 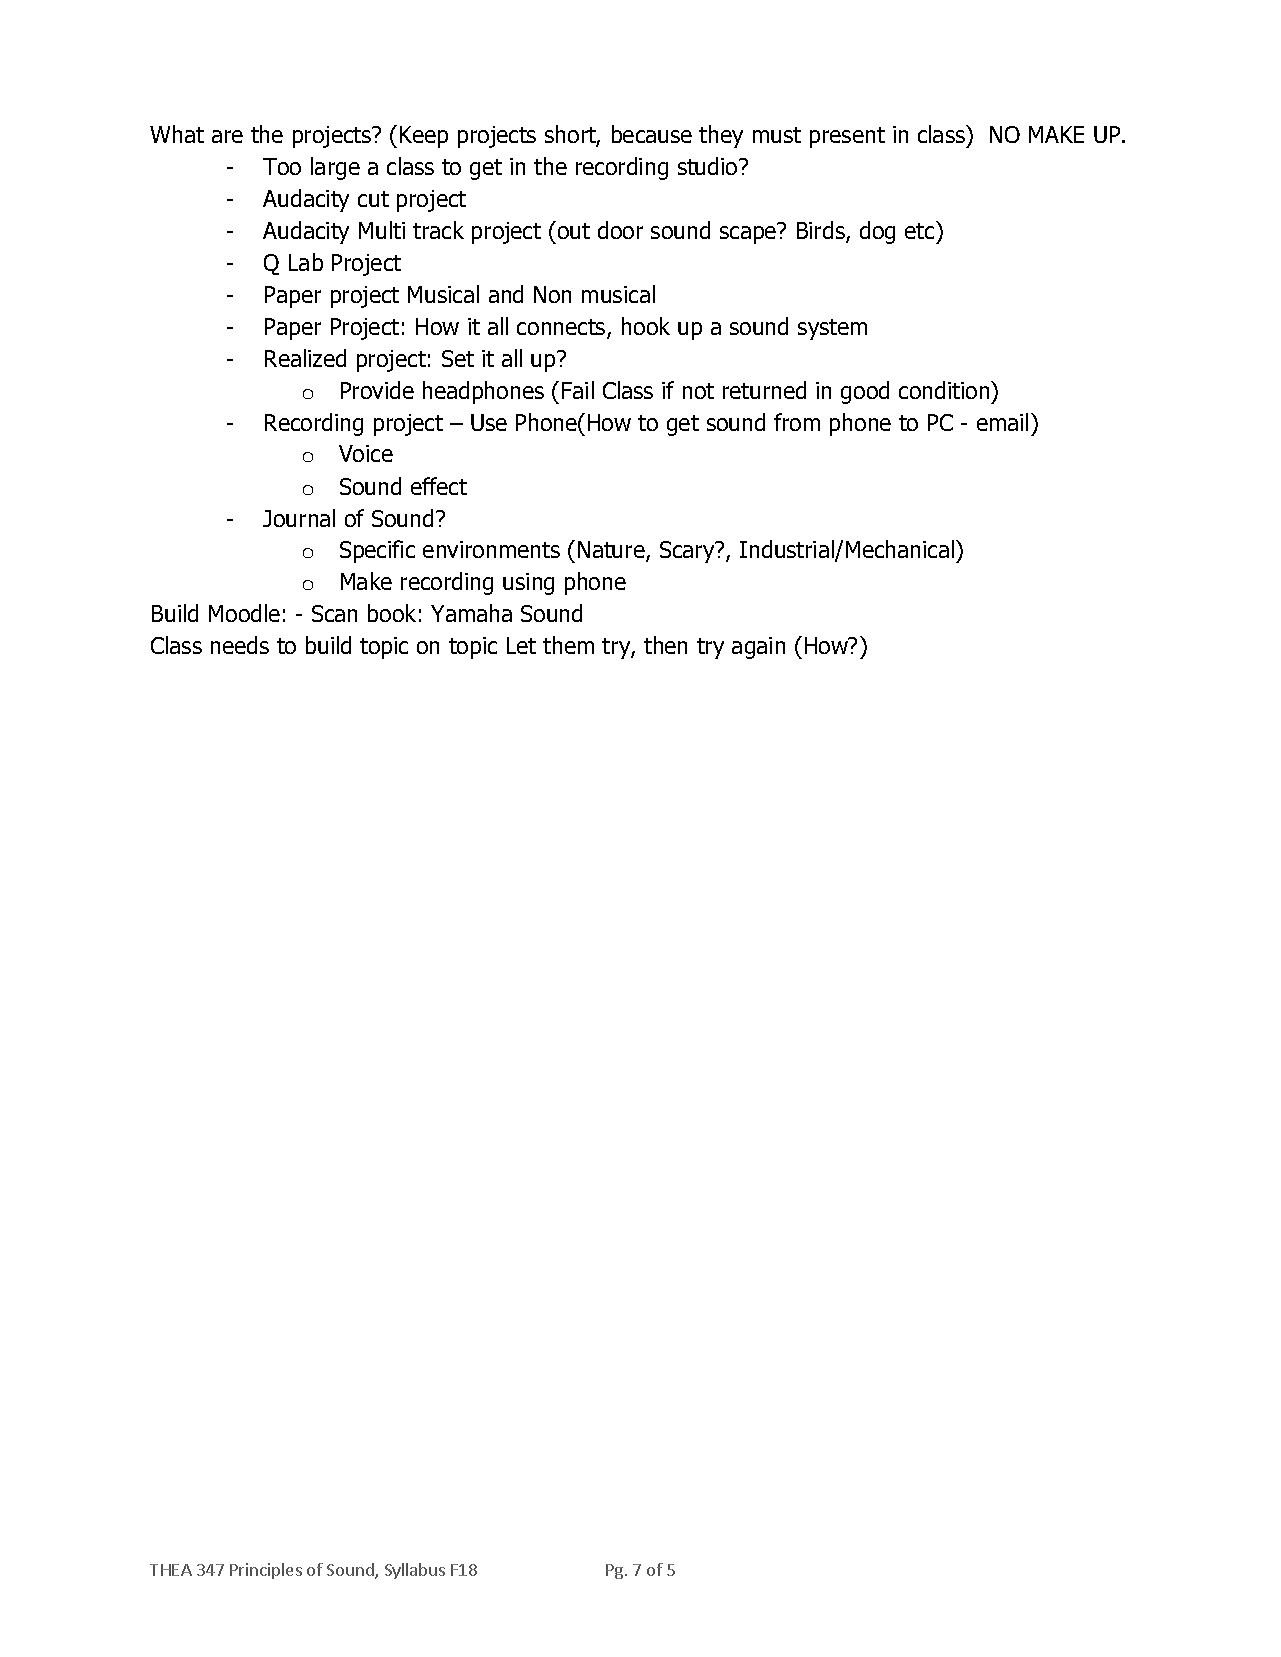 I want to click on Too, so click(x=282, y=166).
